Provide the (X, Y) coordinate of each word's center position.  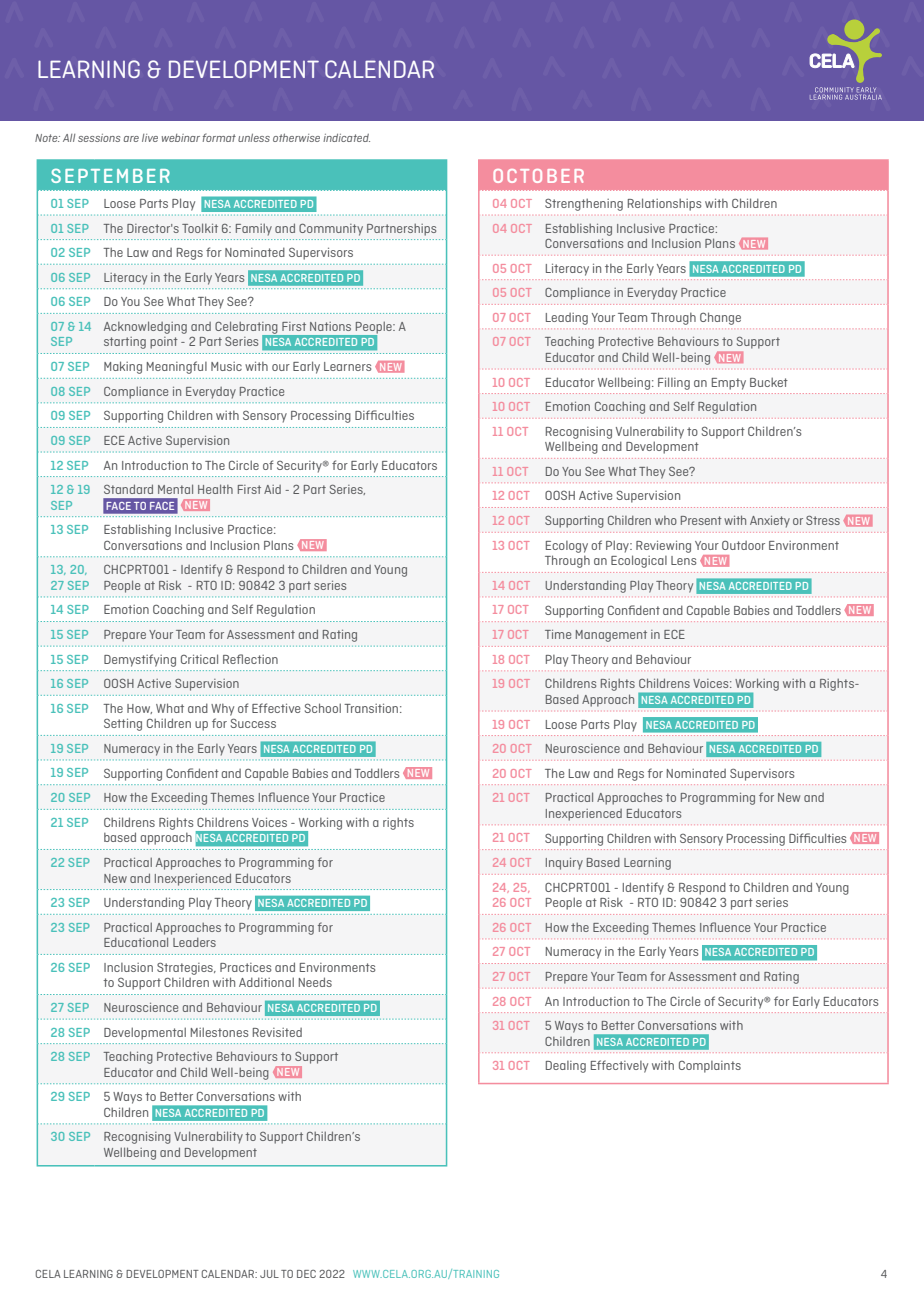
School (323, 708)
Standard (128, 489)
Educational (136, 942)
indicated (346, 138)
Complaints (710, 1067)
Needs (315, 982)
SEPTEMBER (110, 175)
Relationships (664, 204)
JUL (269, 1274)
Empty (729, 384)
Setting (123, 724)
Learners (347, 366)
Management (611, 636)
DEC (306, 1274)
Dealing (566, 1067)
